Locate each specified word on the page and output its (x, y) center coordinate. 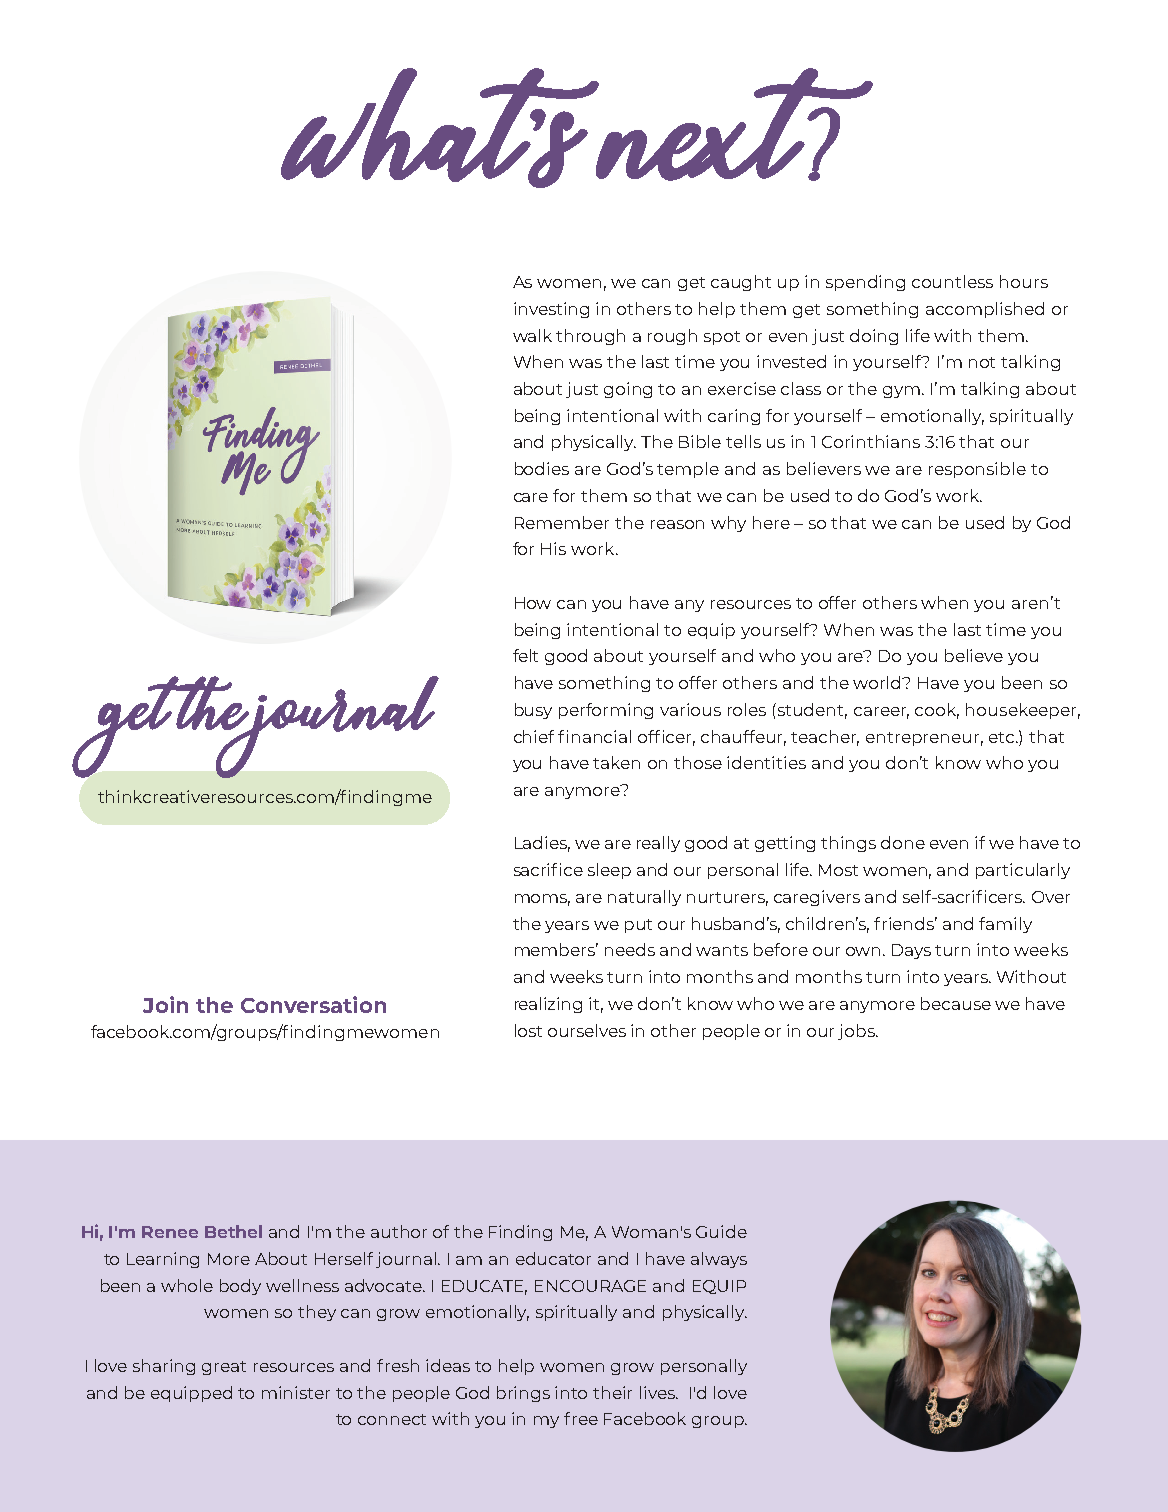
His (553, 548)
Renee (170, 1232)
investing (551, 310)
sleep (609, 871)
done (903, 842)
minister (296, 1392)
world (878, 682)
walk (532, 335)
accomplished (985, 310)
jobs (857, 1032)
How (533, 603)
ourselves (587, 1030)
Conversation (313, 1004)
